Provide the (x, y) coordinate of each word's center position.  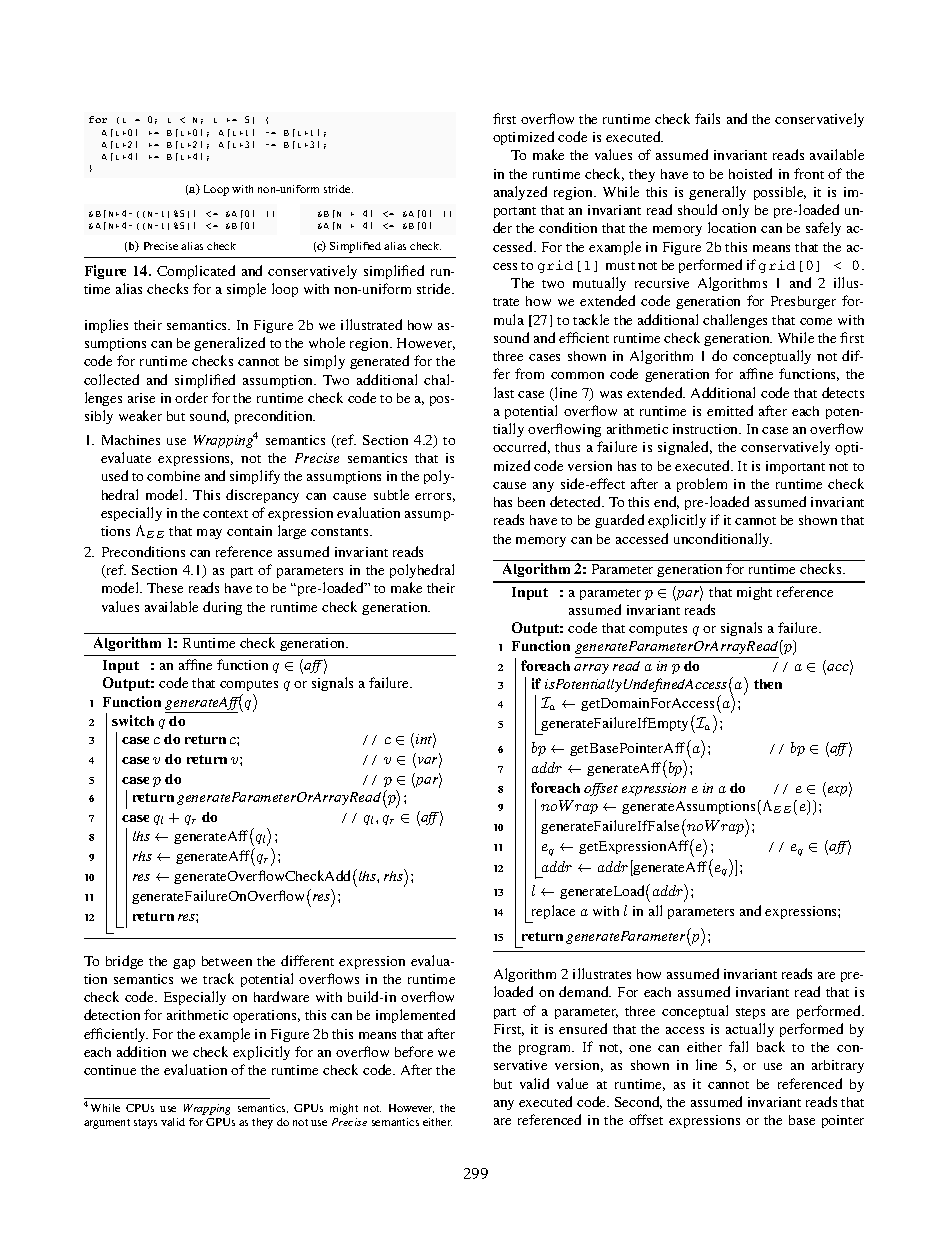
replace (553, 912)
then (768, 684)
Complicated (196, 272)
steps (750, 1013)
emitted (730, 410)
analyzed (520, 193)
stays (145, 1124)
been (531, 502)
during (222, 608)
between (227, 961)
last (504, 392)
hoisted (750, 173)
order (191, 397)
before (414, 1051)
